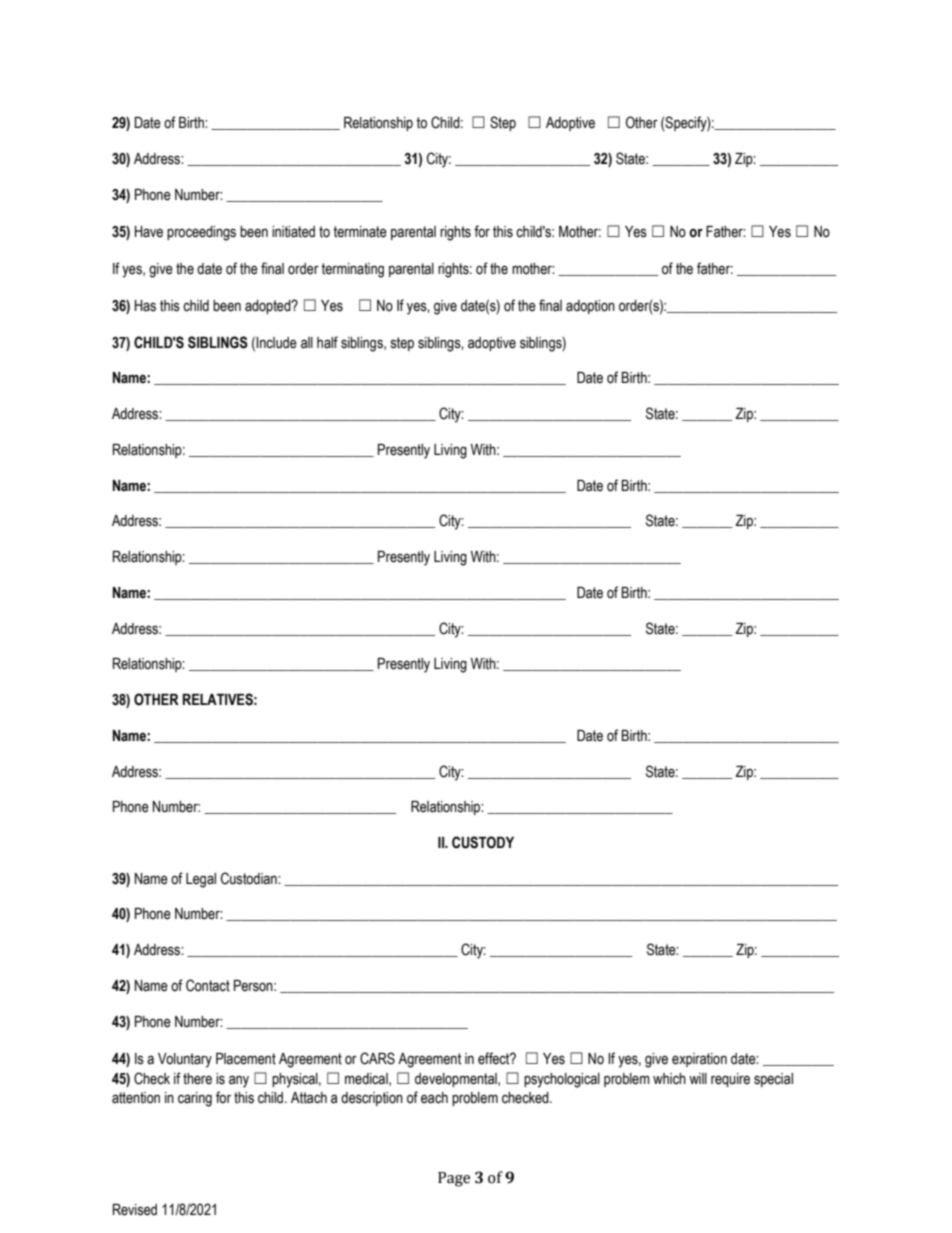 This screenshot has height=1233, width=952. I want to click on Revised, so click(135, 1210).
